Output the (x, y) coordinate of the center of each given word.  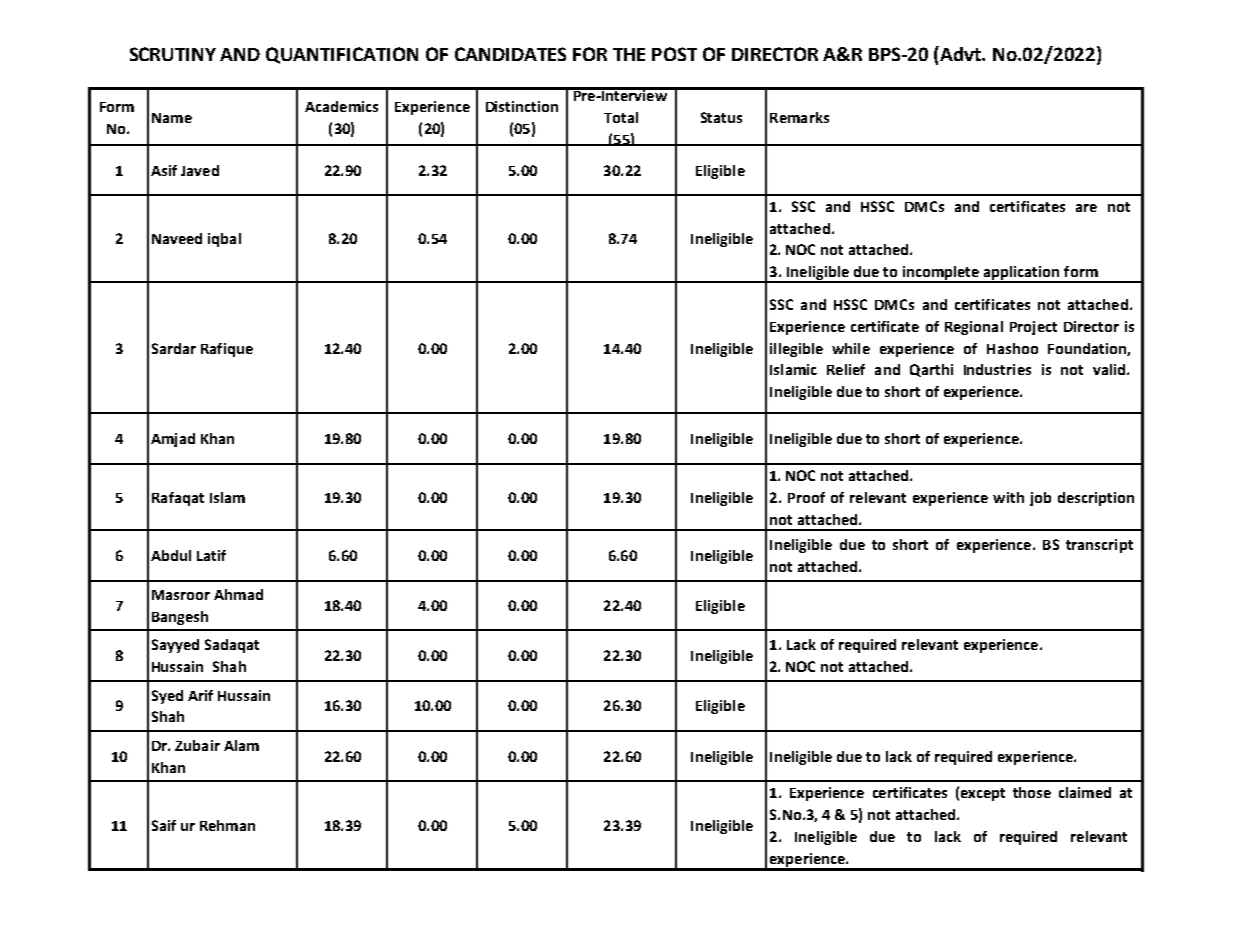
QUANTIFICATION (342, 55)
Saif (164, 825)
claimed (1085, 792)
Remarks (799, 117)
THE (629, 54)
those (1032, 792)
